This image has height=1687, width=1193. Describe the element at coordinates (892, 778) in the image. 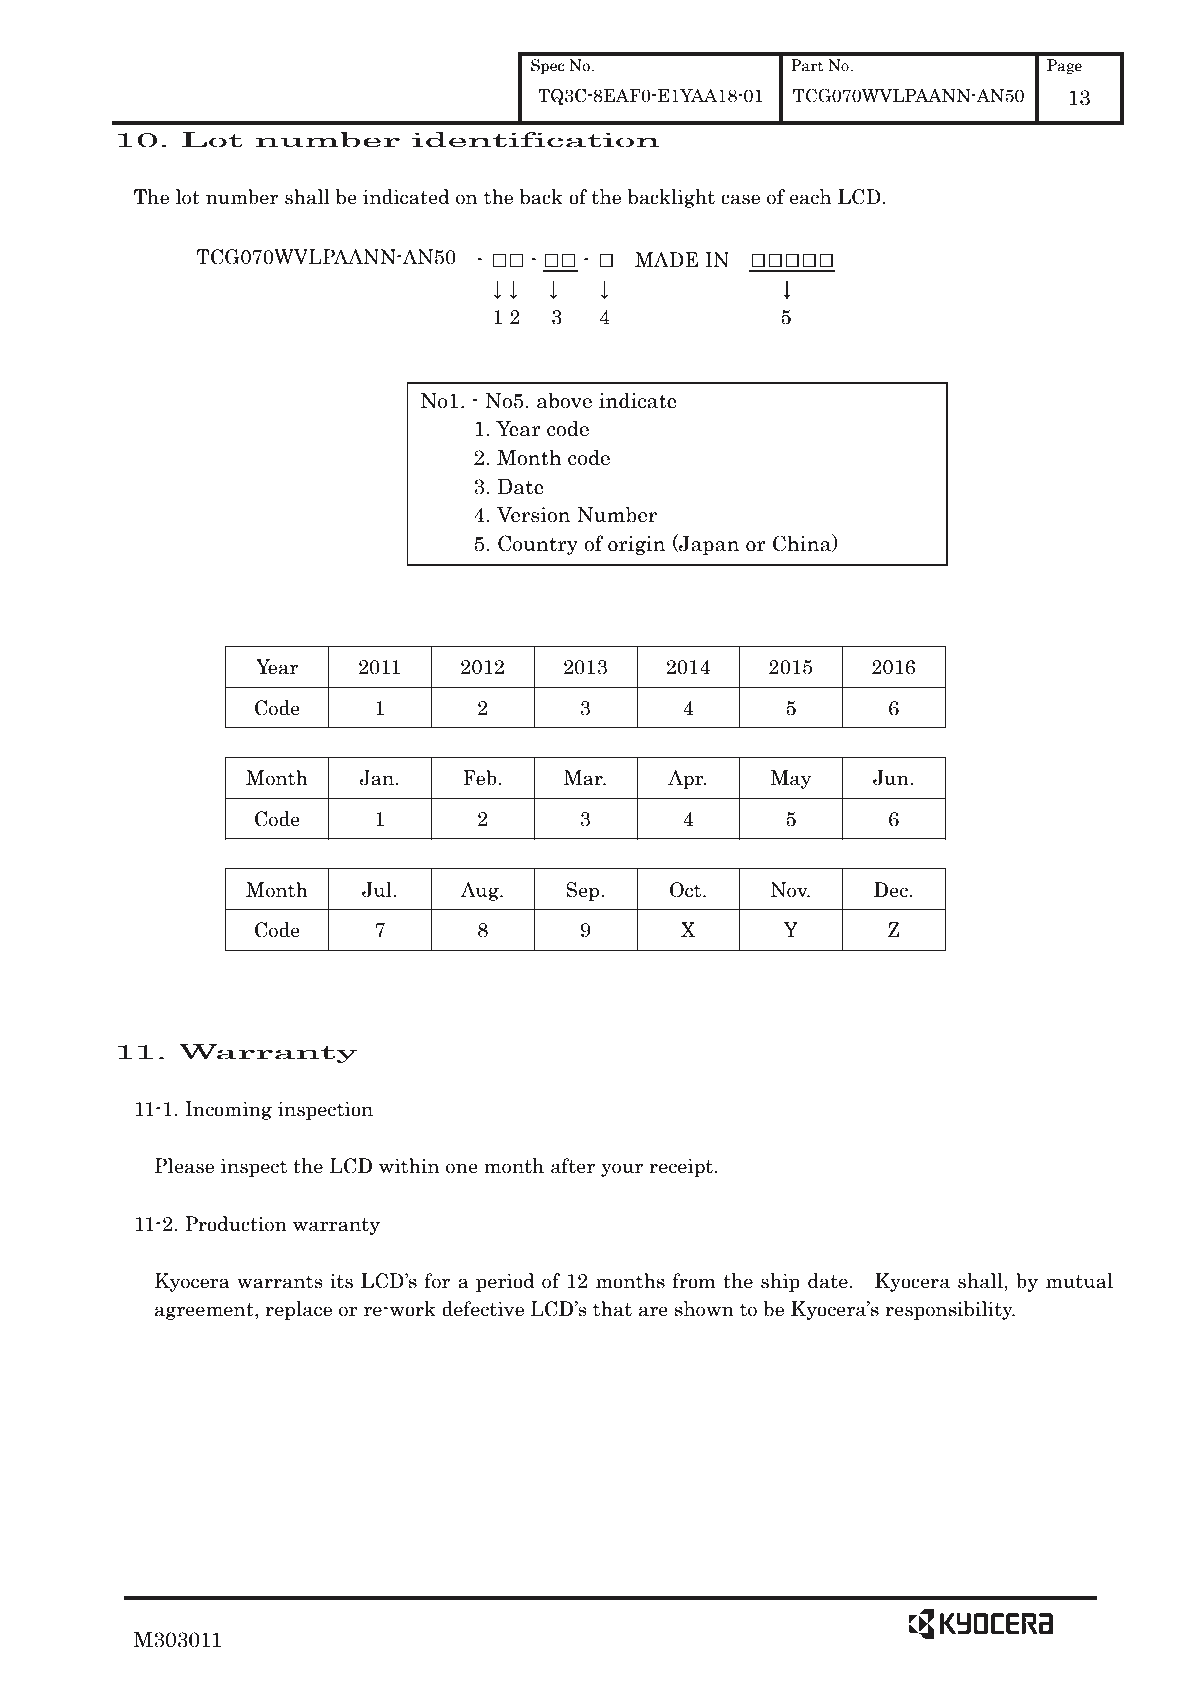

I see `Jun` at that location.
